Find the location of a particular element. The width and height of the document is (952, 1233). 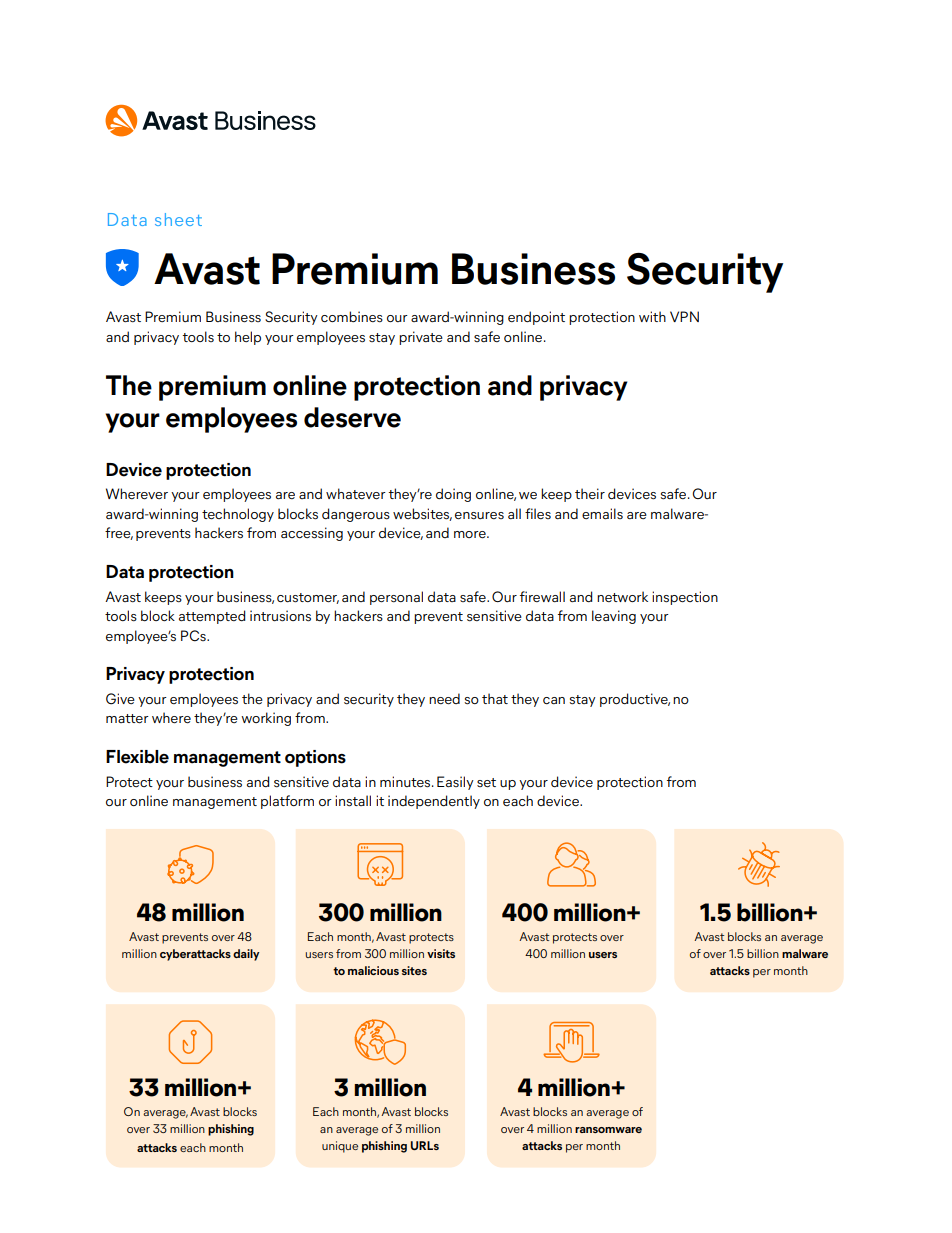

need is located at coordinates (444, 699).
